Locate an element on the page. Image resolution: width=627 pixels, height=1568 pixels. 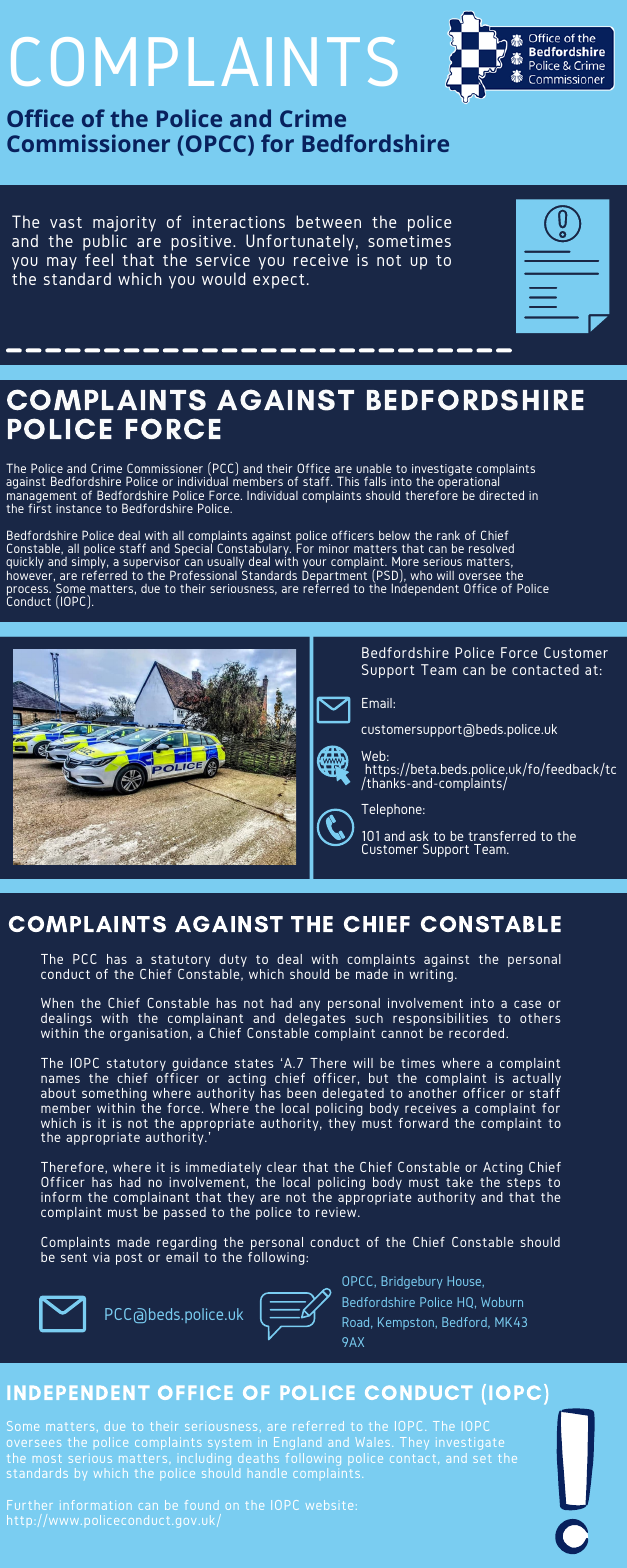
feel is located at coordinates (99, 259).
